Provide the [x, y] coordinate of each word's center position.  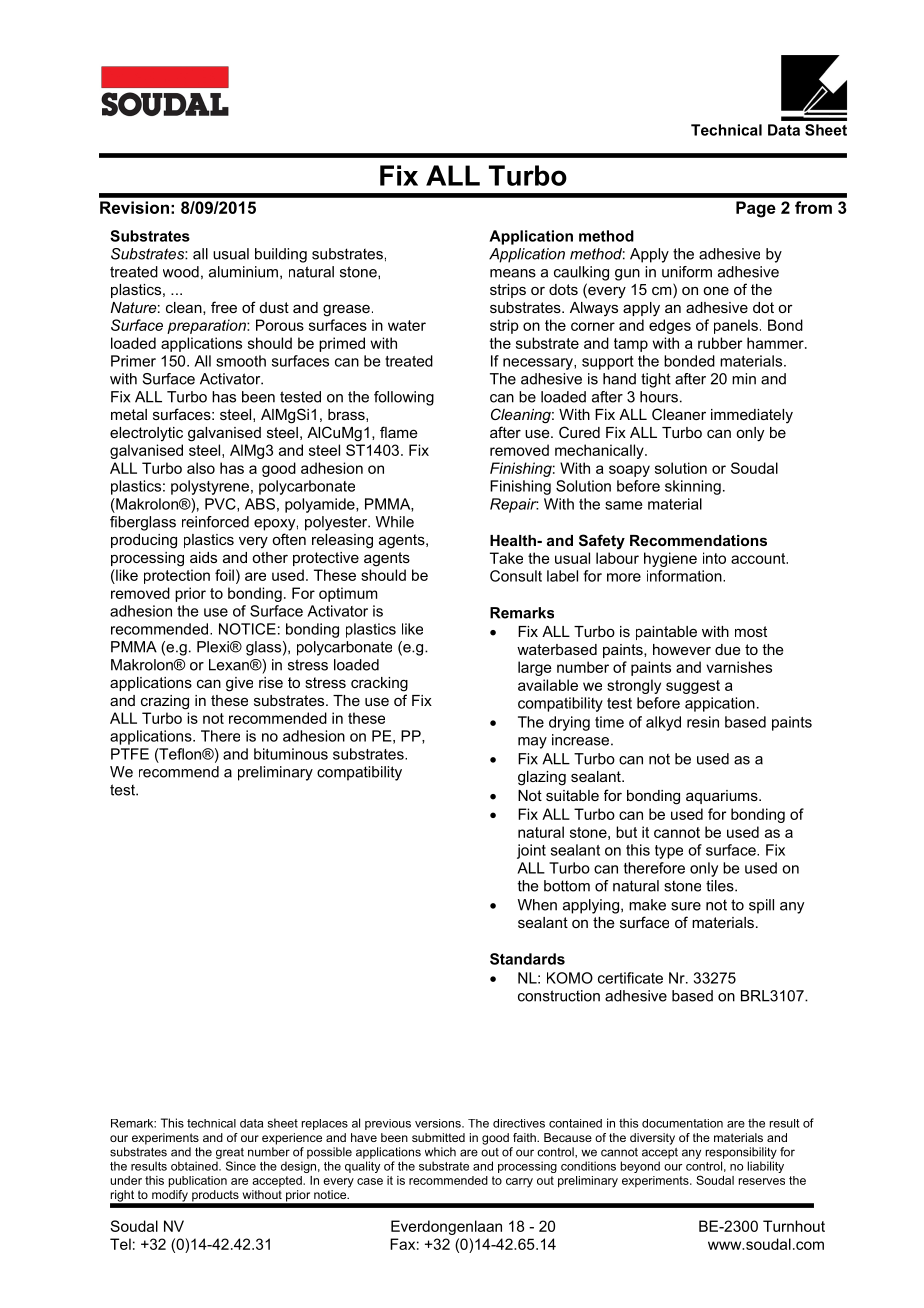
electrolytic [146, 434]
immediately [752, 416]
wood [181, 272]
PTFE [130, 754]
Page [756, 209]
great [230, 1153]
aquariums [723, 797]
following [404, 398]
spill [761, 906]
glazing [542, 778]
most [751, 631]
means [513, 273]
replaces [325, 1124]
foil [224, 575]
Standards [527, 959]
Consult [516, 576]
